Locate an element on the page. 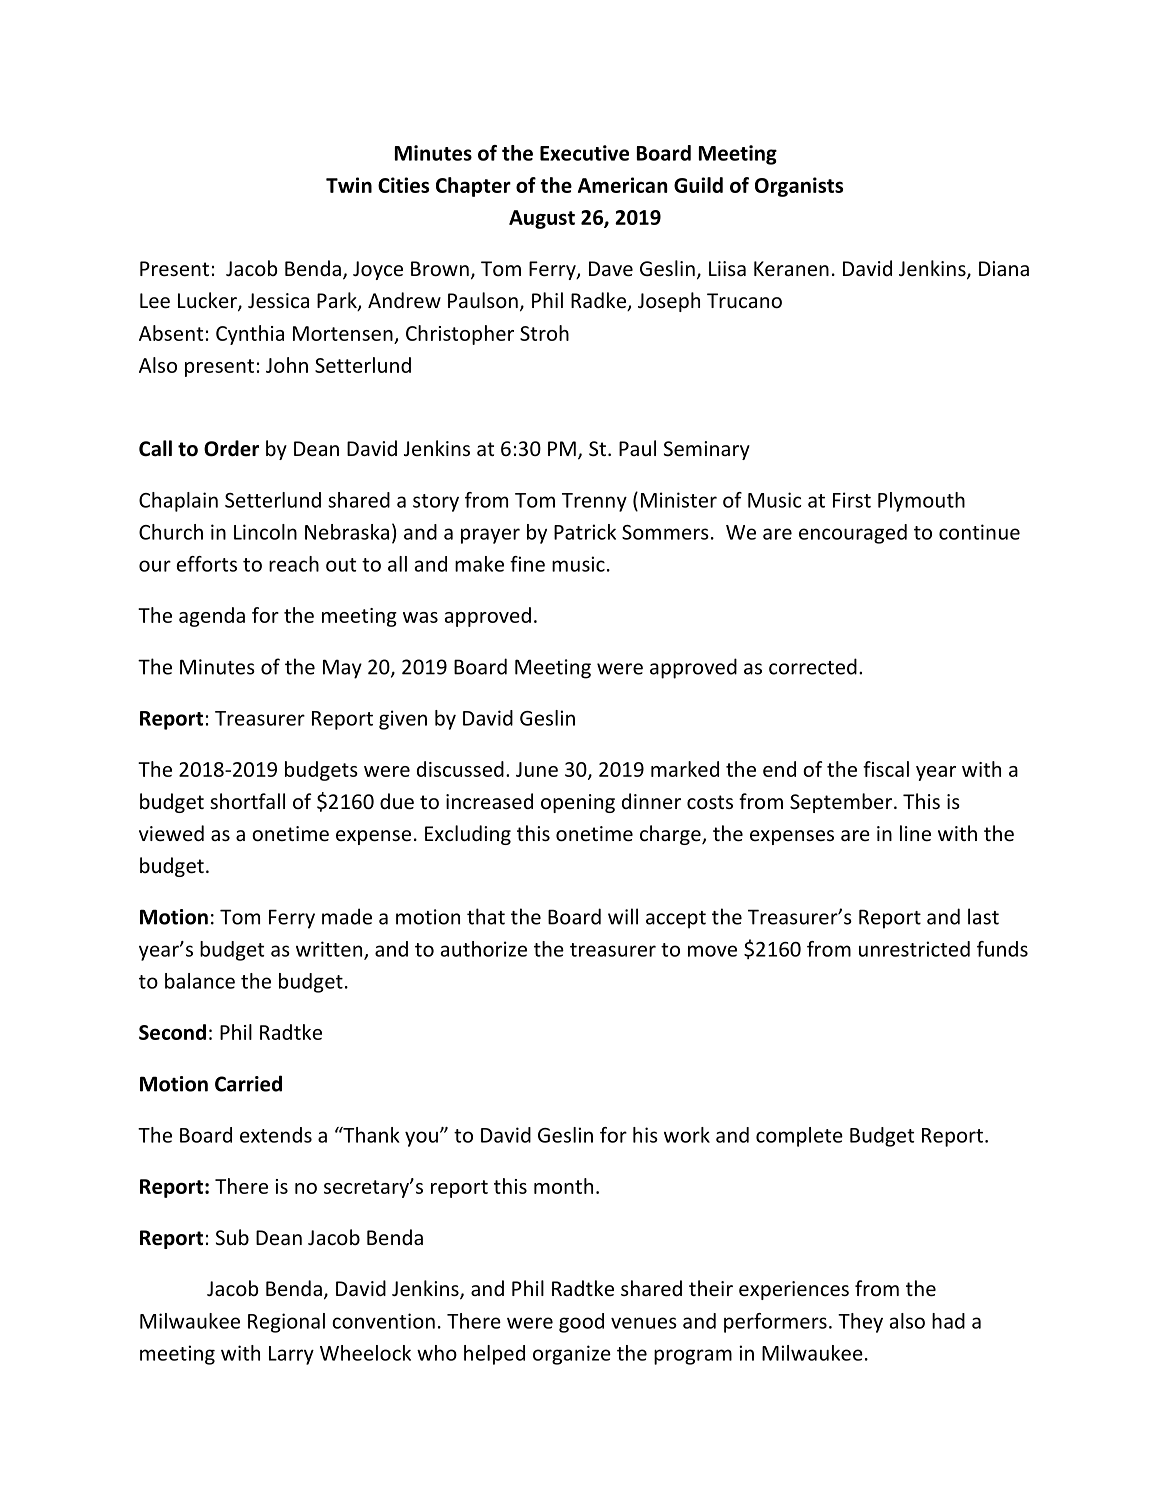 The height and width of the page is (1512, 1168). American is located at coordinates (622, 185).
